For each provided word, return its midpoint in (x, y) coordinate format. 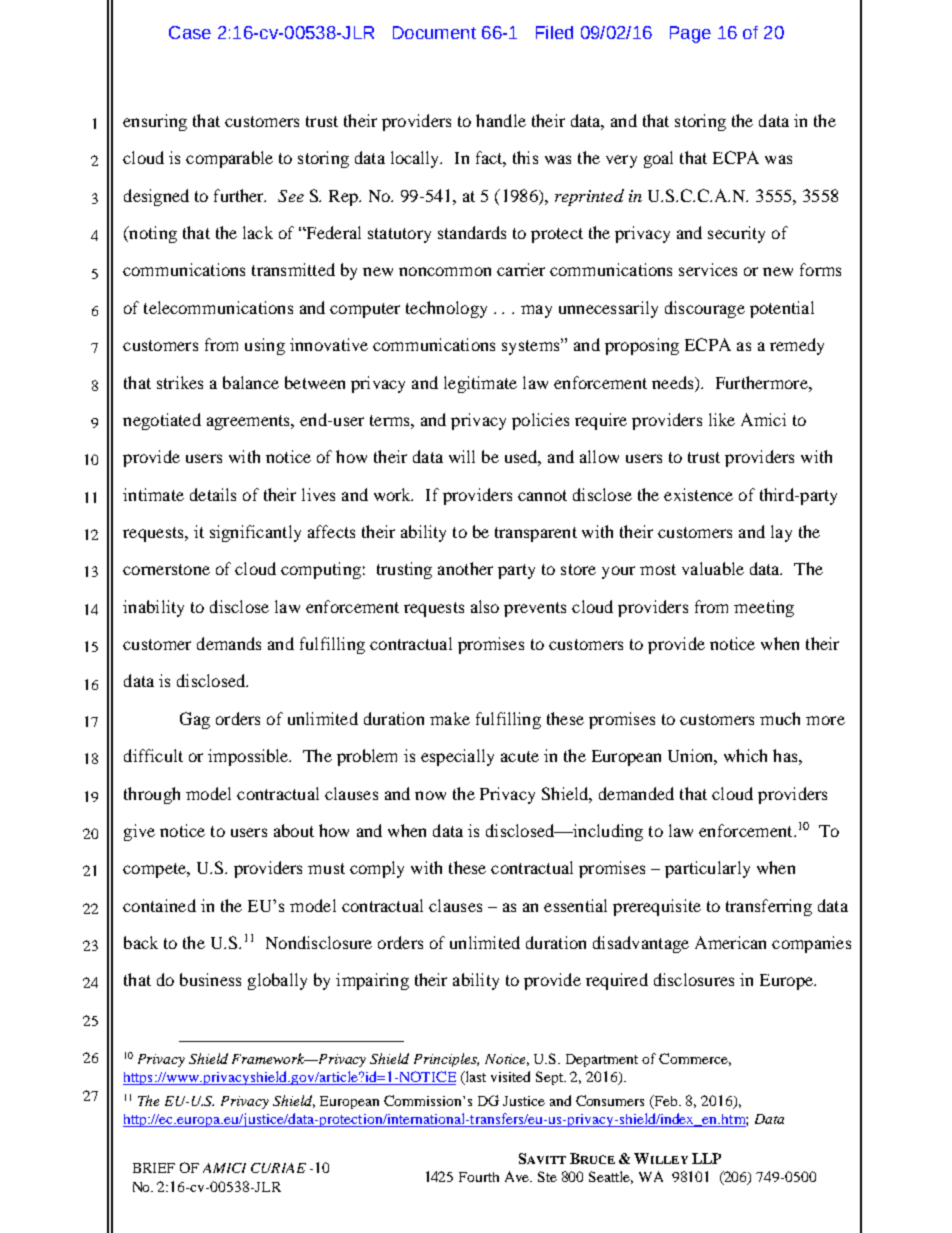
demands (229, 643)
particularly (707, 869)
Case (190, 32)
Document (434, 32)
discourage (705, 309)
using (265, 346)
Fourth (479, 1177)
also (485, 606)
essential (575, 905)
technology (446, 309)
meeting (764, 608)
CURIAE (278, 1168)
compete (155, 870)
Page (690, 34)
